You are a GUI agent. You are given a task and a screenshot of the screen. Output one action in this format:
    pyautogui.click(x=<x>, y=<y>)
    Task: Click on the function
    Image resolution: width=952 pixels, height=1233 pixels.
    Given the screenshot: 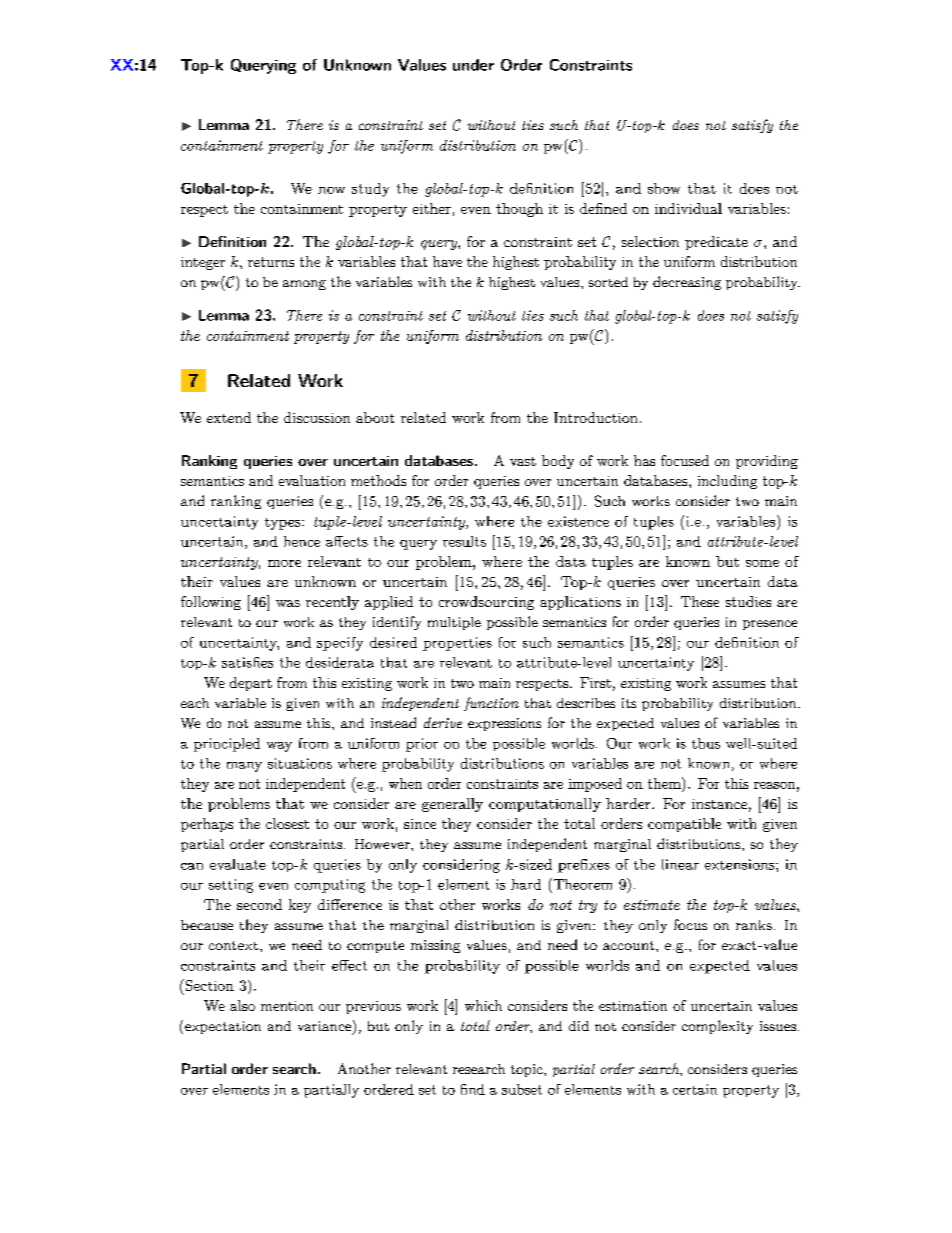 What is the action you would take?
    pyautogui.click(x=491, y=704)
